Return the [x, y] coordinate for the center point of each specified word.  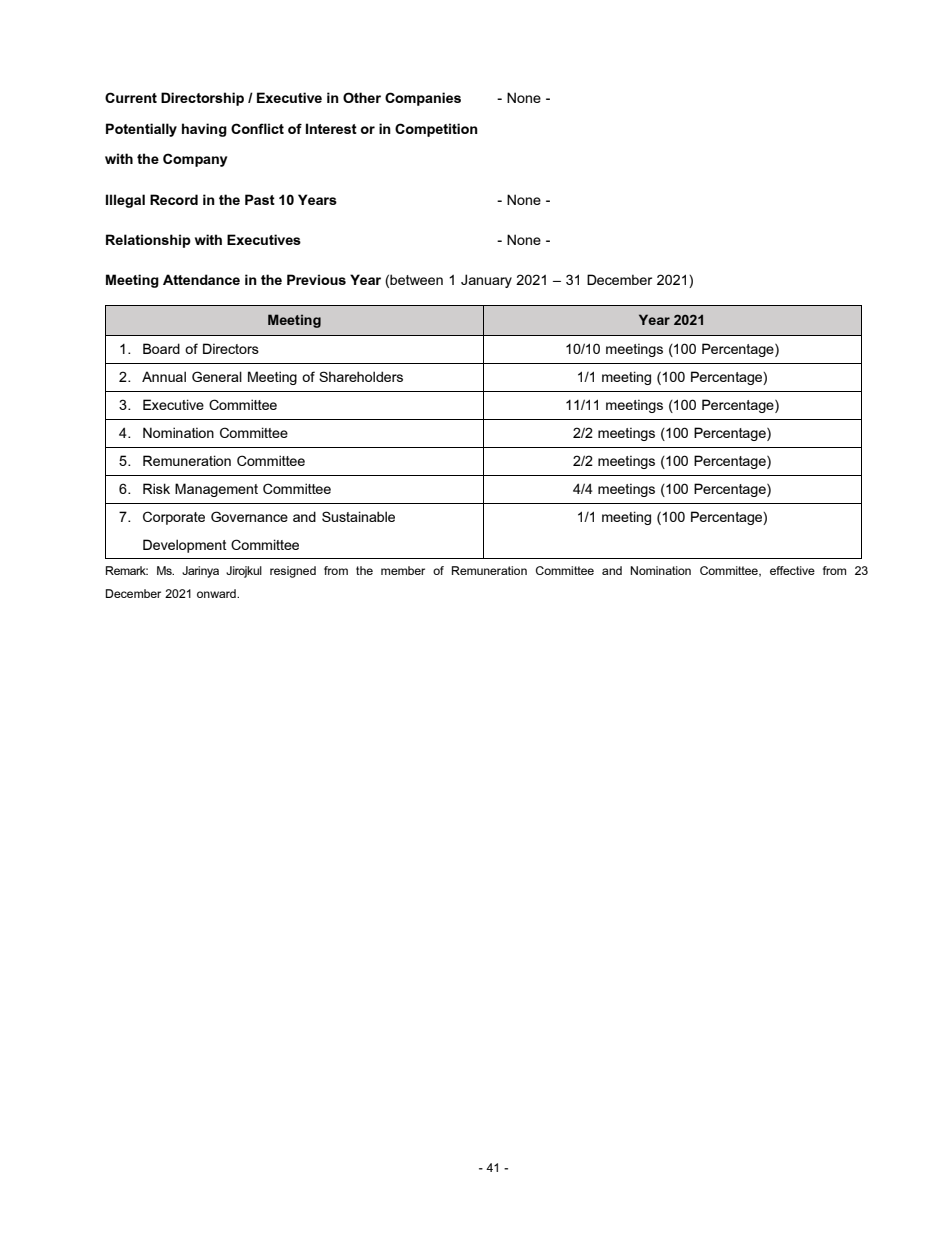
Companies [423, 99]
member [403, 570]
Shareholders [361, 376]
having [204, 130]
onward [217, 593]
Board [161, 348]
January [486, 281]
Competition [436, 130]
